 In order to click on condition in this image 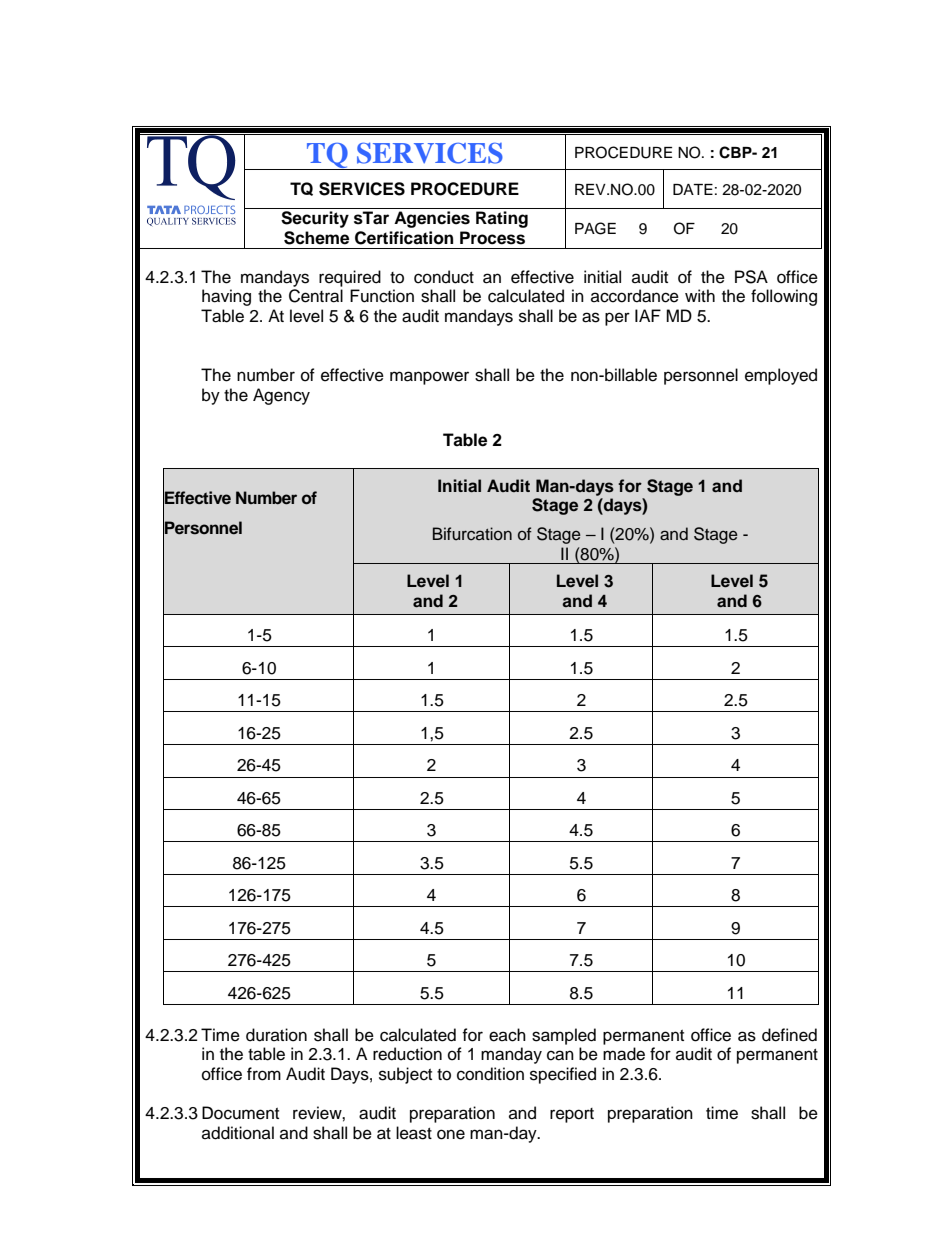, I will do `click(490, 1074)`.
